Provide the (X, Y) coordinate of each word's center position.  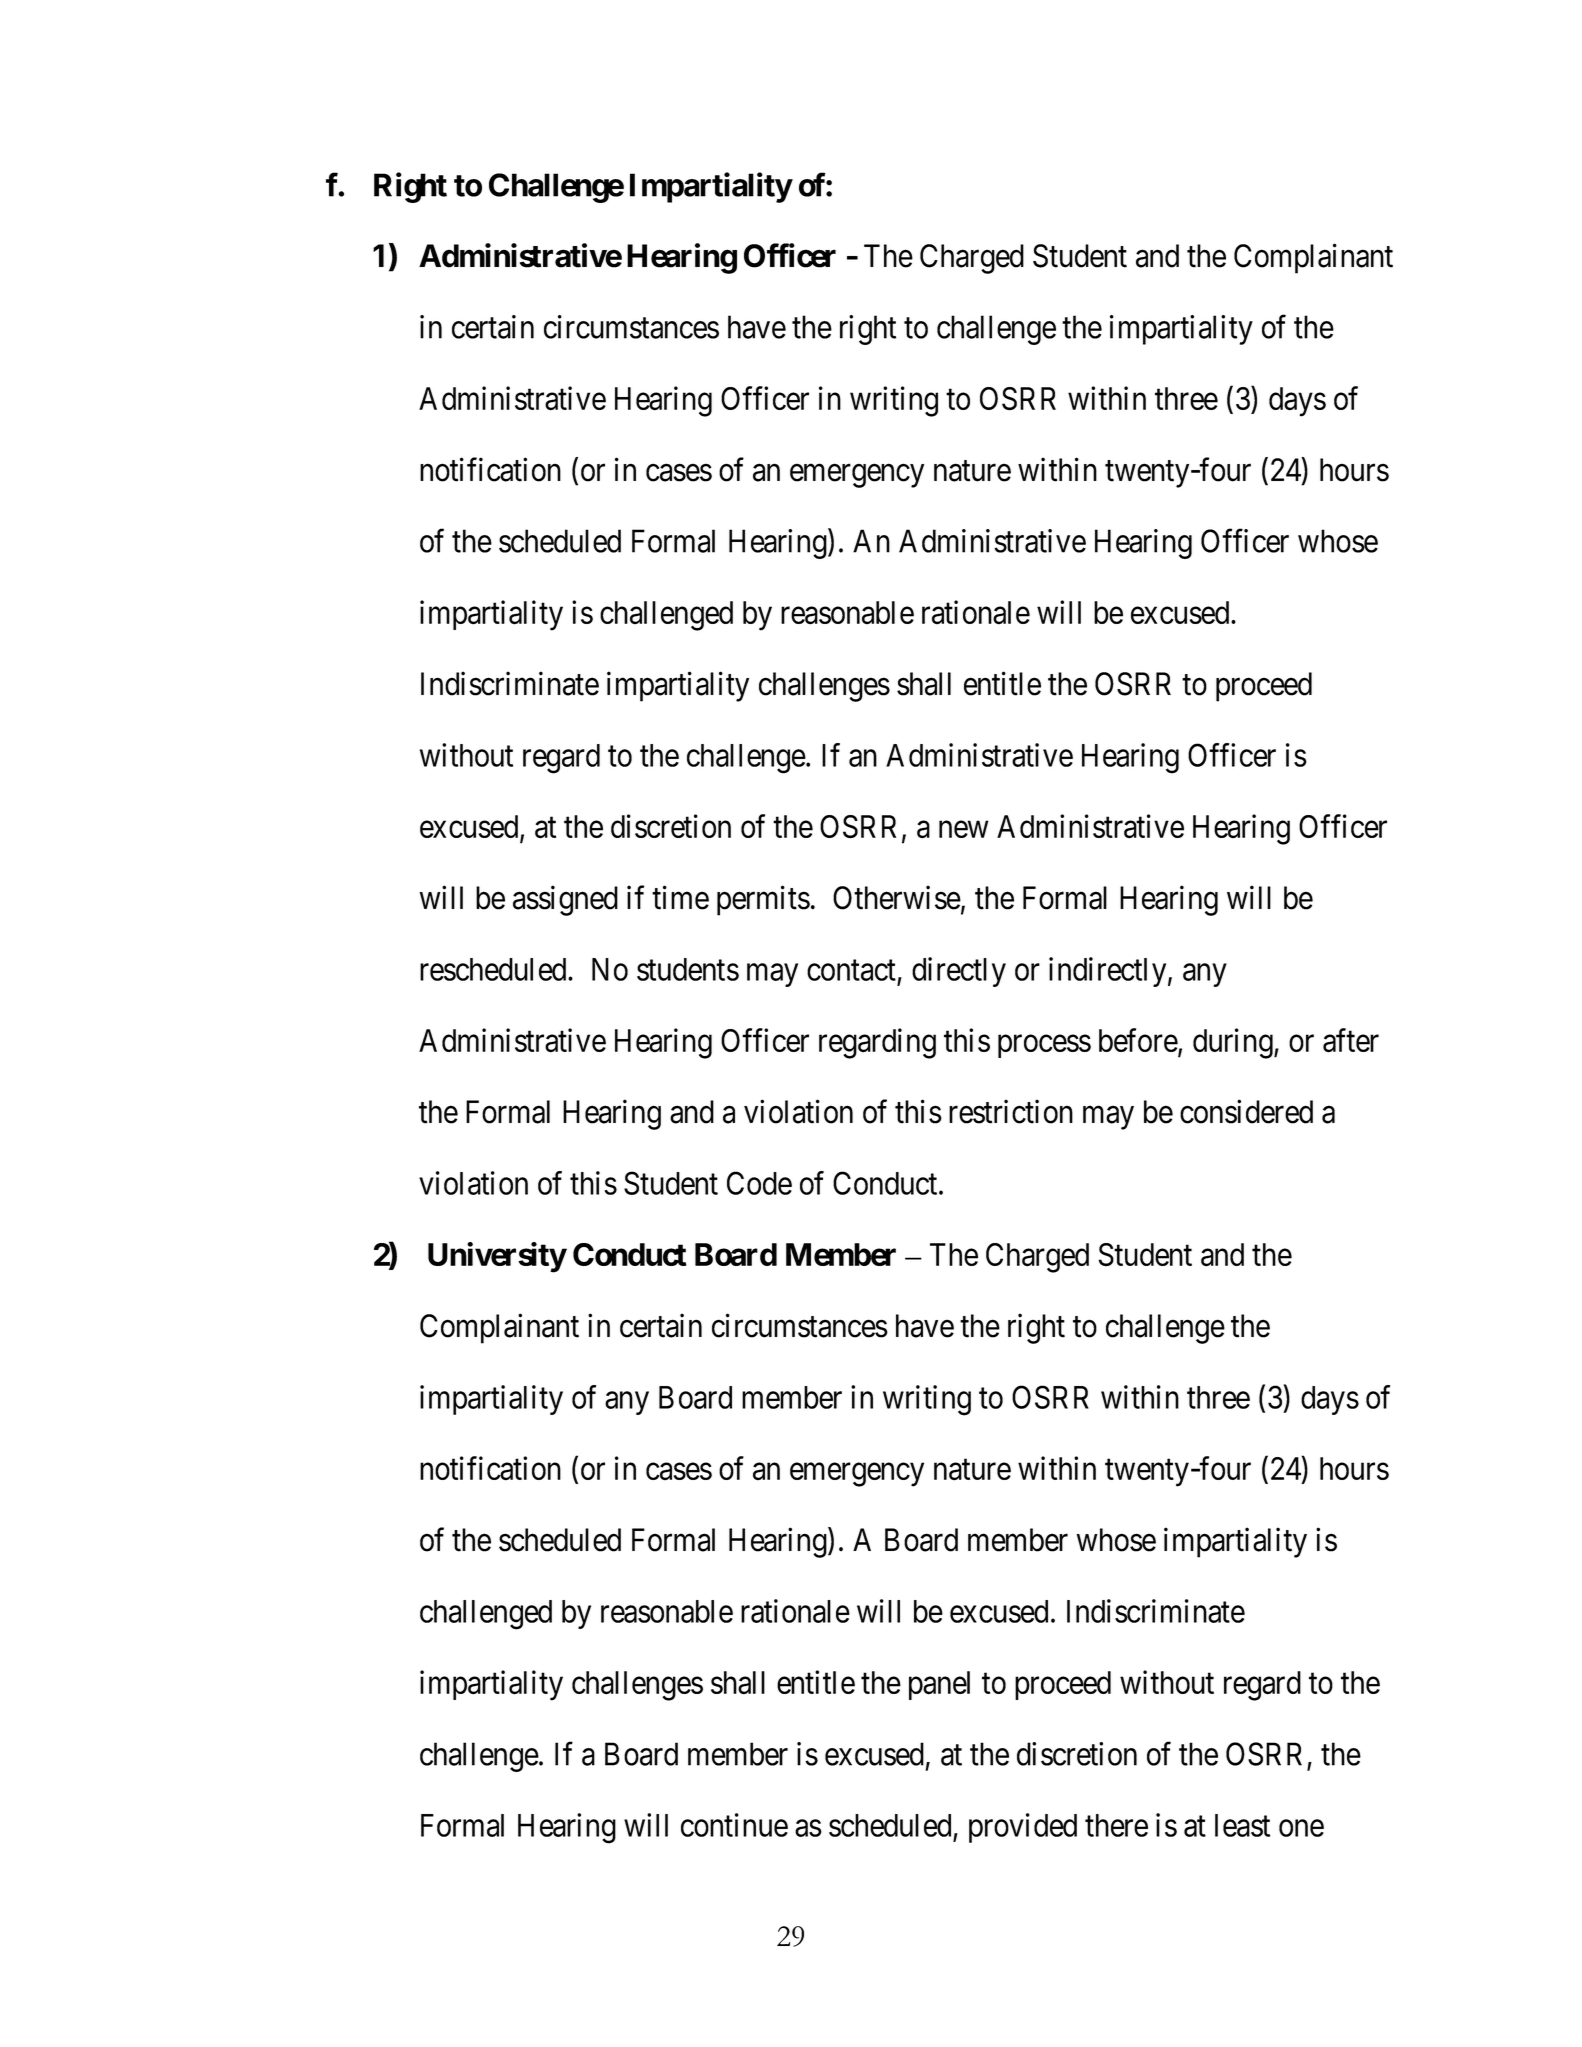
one (1301, 1828)
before (1139, 1041)
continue (734, 1825)
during (1234, 1043)
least (1242, 1825)
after (1351, 1040)
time (680, 898)
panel (939, 1685)
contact (851, 970)
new (964, 829)
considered (1246, 1112)
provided (1023, 1828)
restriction (1011, 1112)
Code (759, 1183)
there (1116, 1825)
